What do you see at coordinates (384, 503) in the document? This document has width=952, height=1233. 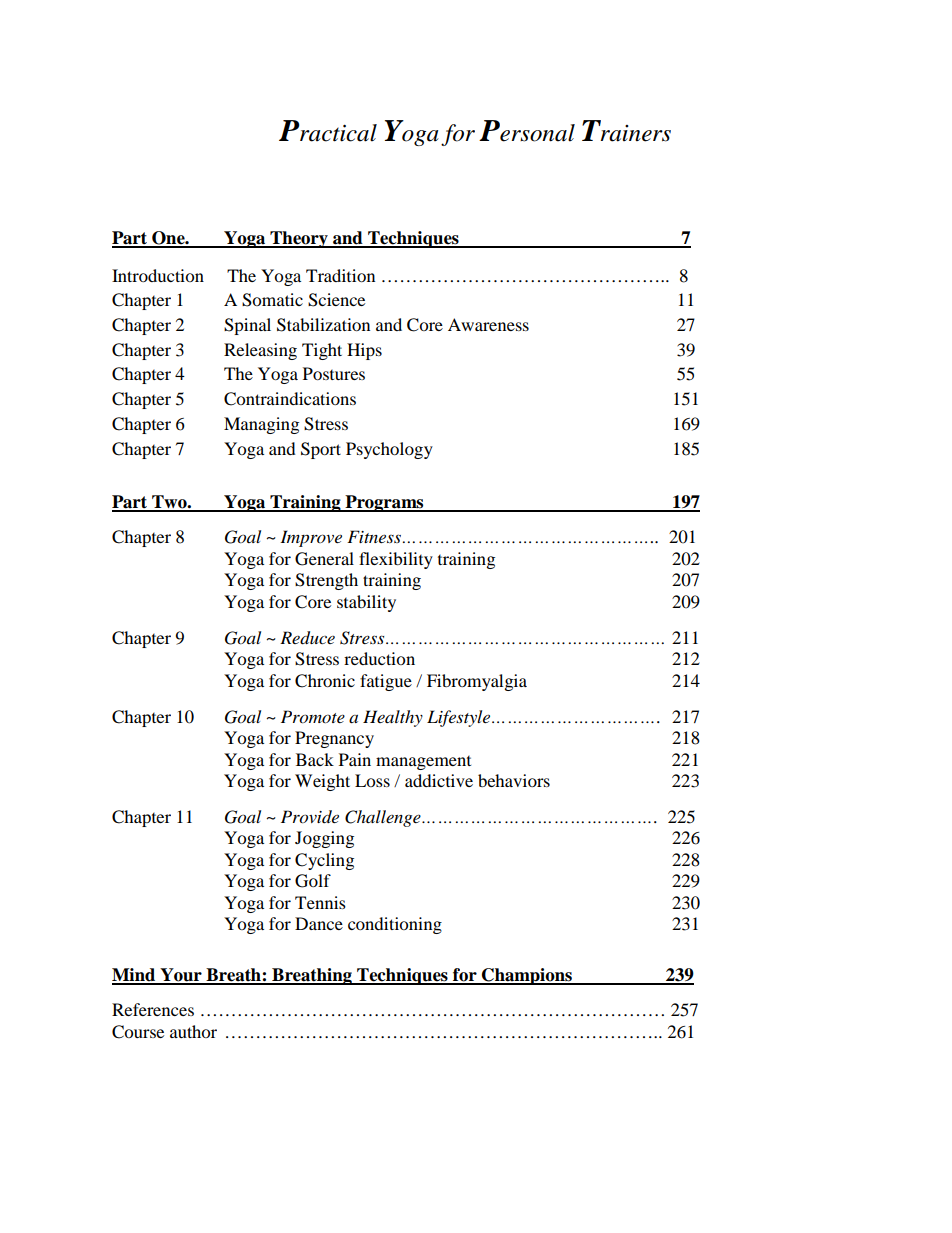 I see `Programs` at bounding box center [384, 503].
